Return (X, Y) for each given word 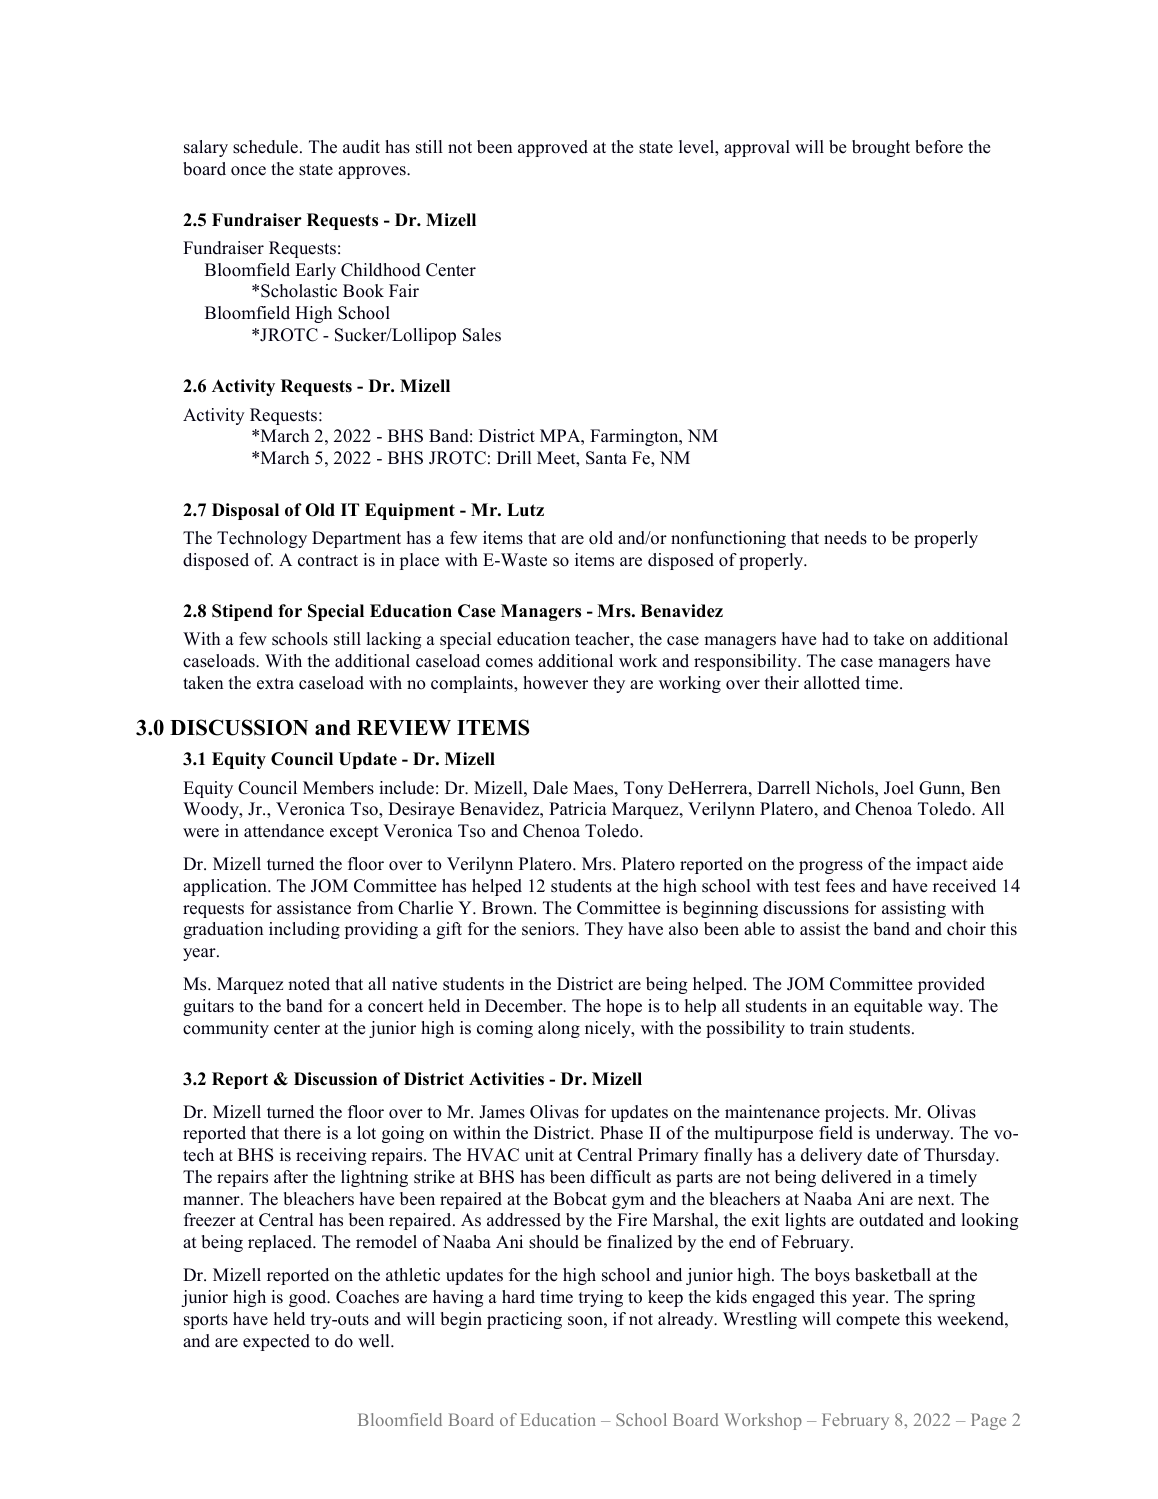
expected (276, 1342)
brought (881, 148)
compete (868, 1321)
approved (553, 148)
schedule (265, 147)
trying (601, 1298)
